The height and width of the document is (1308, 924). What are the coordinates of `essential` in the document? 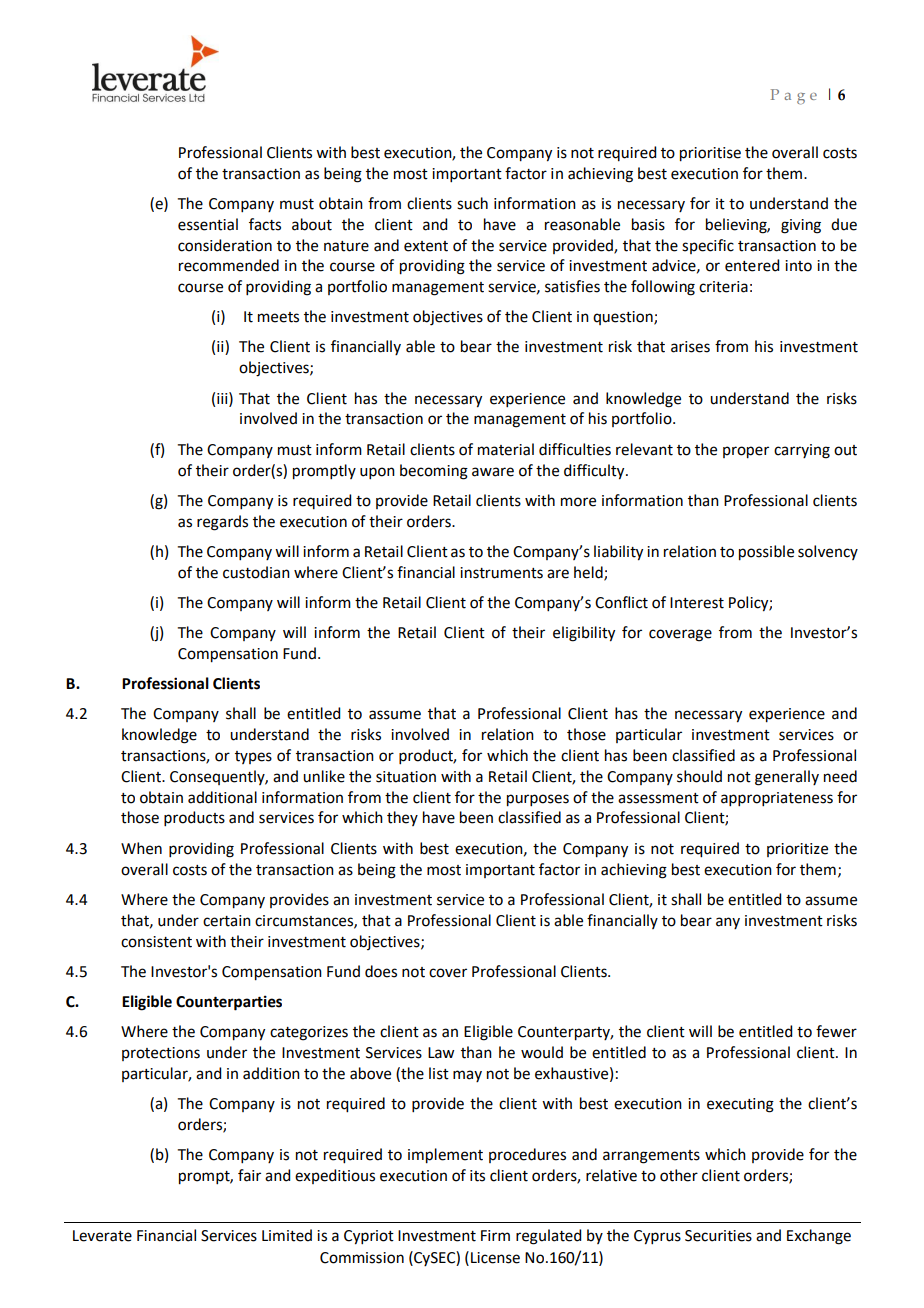 It's located at (208, 224).
